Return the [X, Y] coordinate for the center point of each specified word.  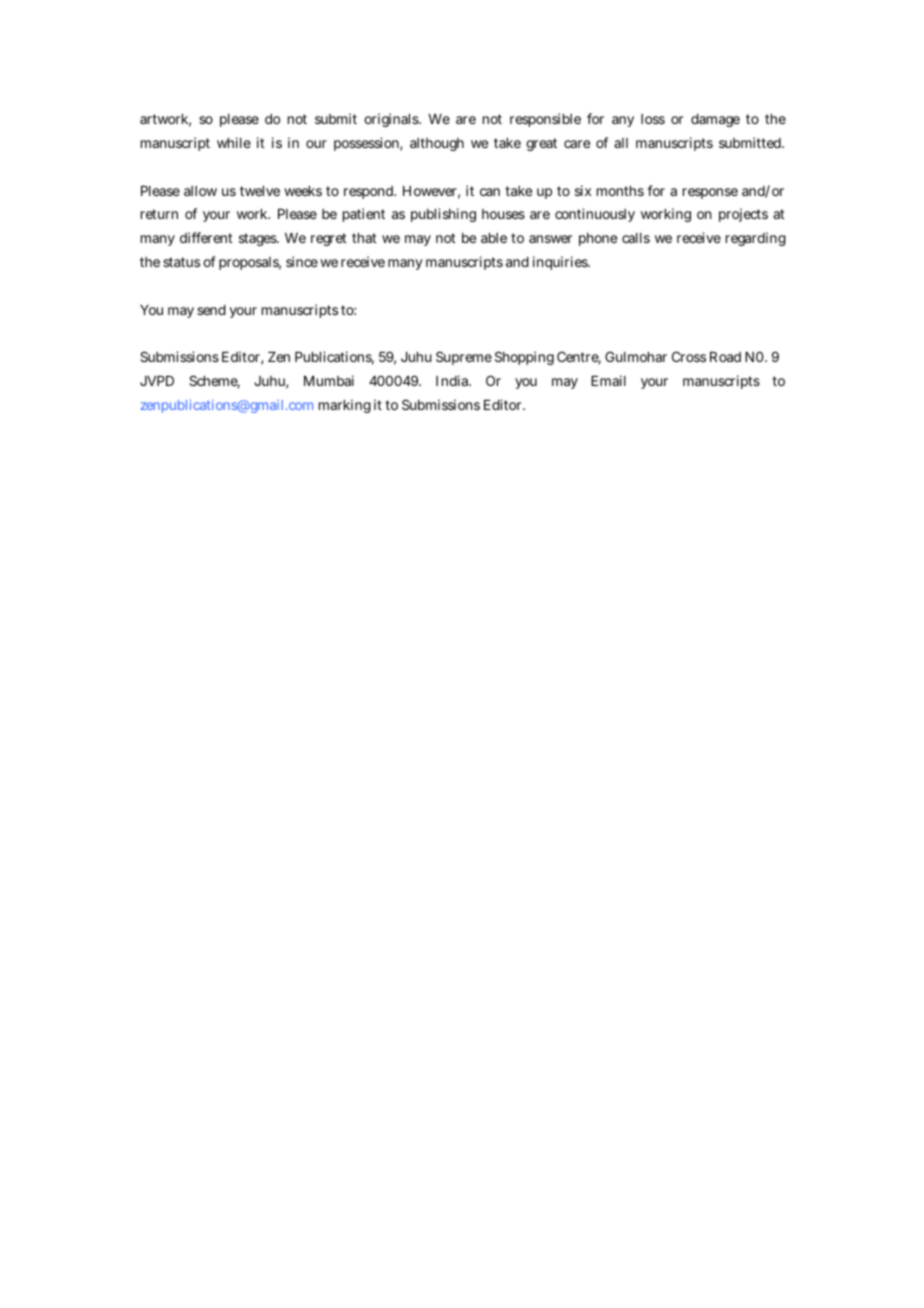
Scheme [214, 382]
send [211, 310]
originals [392, 120]
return [159, 214]
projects [743, 215]
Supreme [464, 358]
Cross [689, 356]
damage [715, 120]
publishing [443, 215]
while [234, 142]
